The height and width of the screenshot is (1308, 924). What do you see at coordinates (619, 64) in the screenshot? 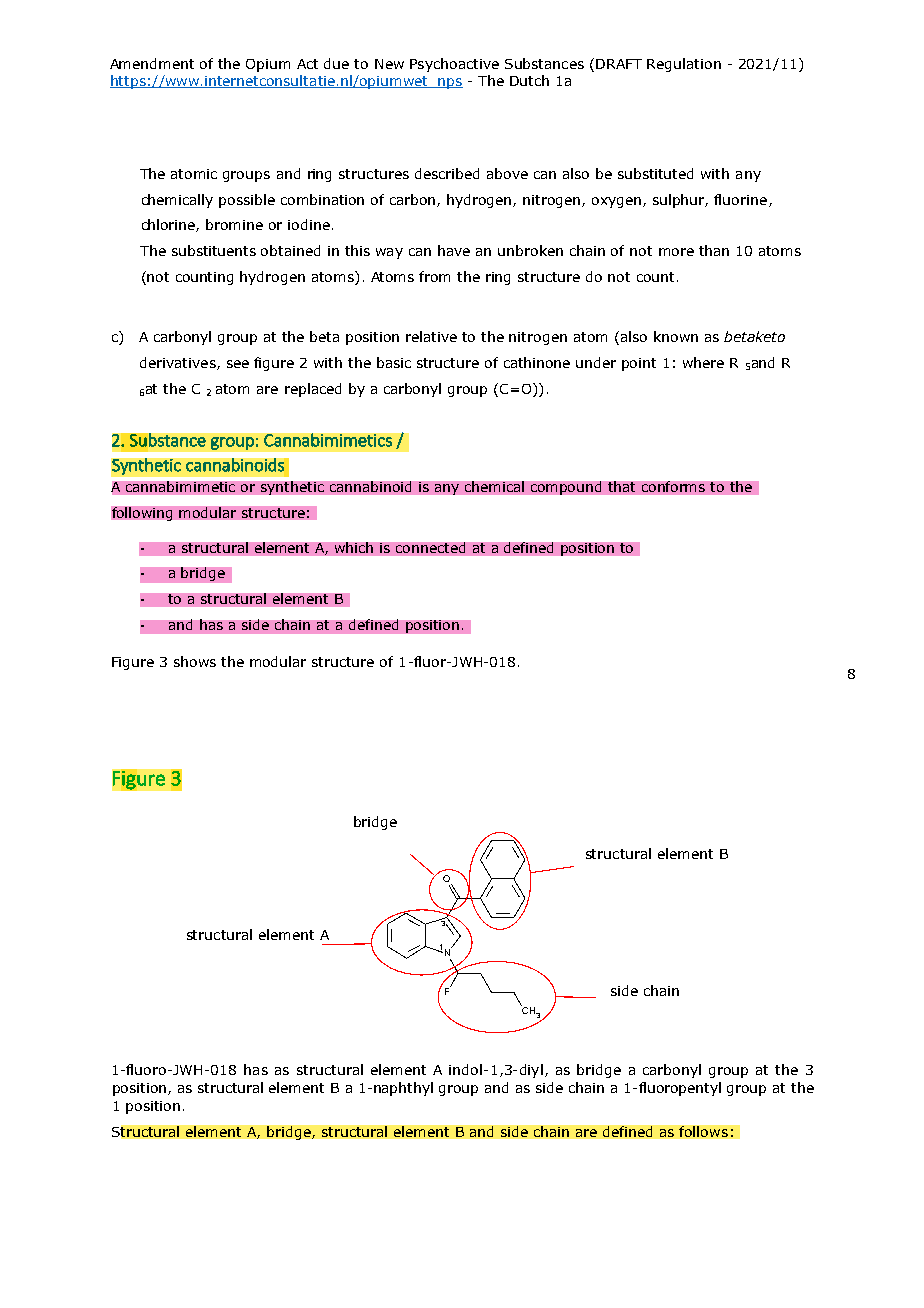
I see `DRAFT` at bounding box center [619, 64].
